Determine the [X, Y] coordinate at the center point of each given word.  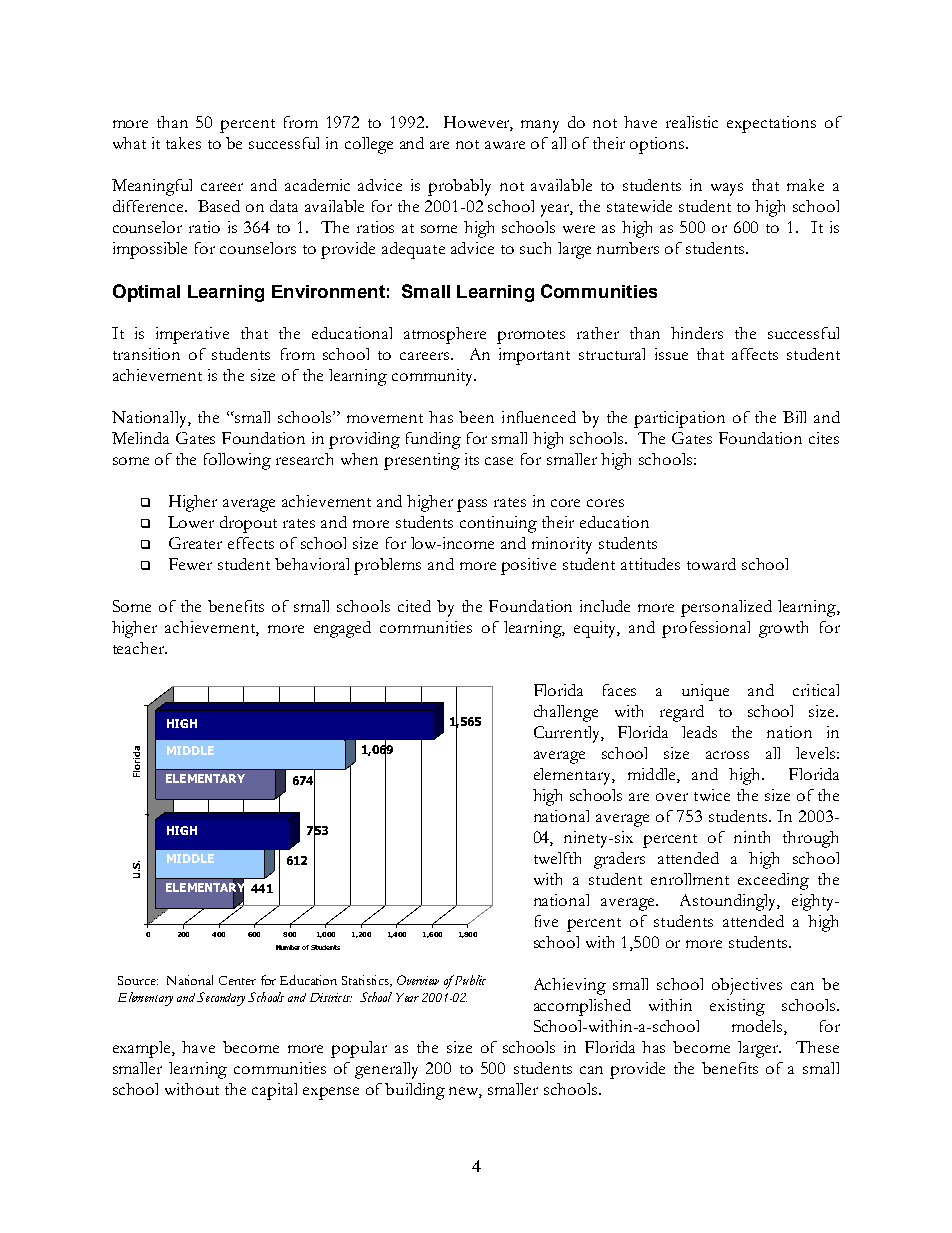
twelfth [557, 858]
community [434, 377]
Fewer [190, 564]
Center [237, 980]
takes [183, 143]
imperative [192, 335]
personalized [726, 608]
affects [755, 354]
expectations [771, 124]
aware [505, 145]
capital [274, 1091]
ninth [752, 837]
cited [414, 606]
